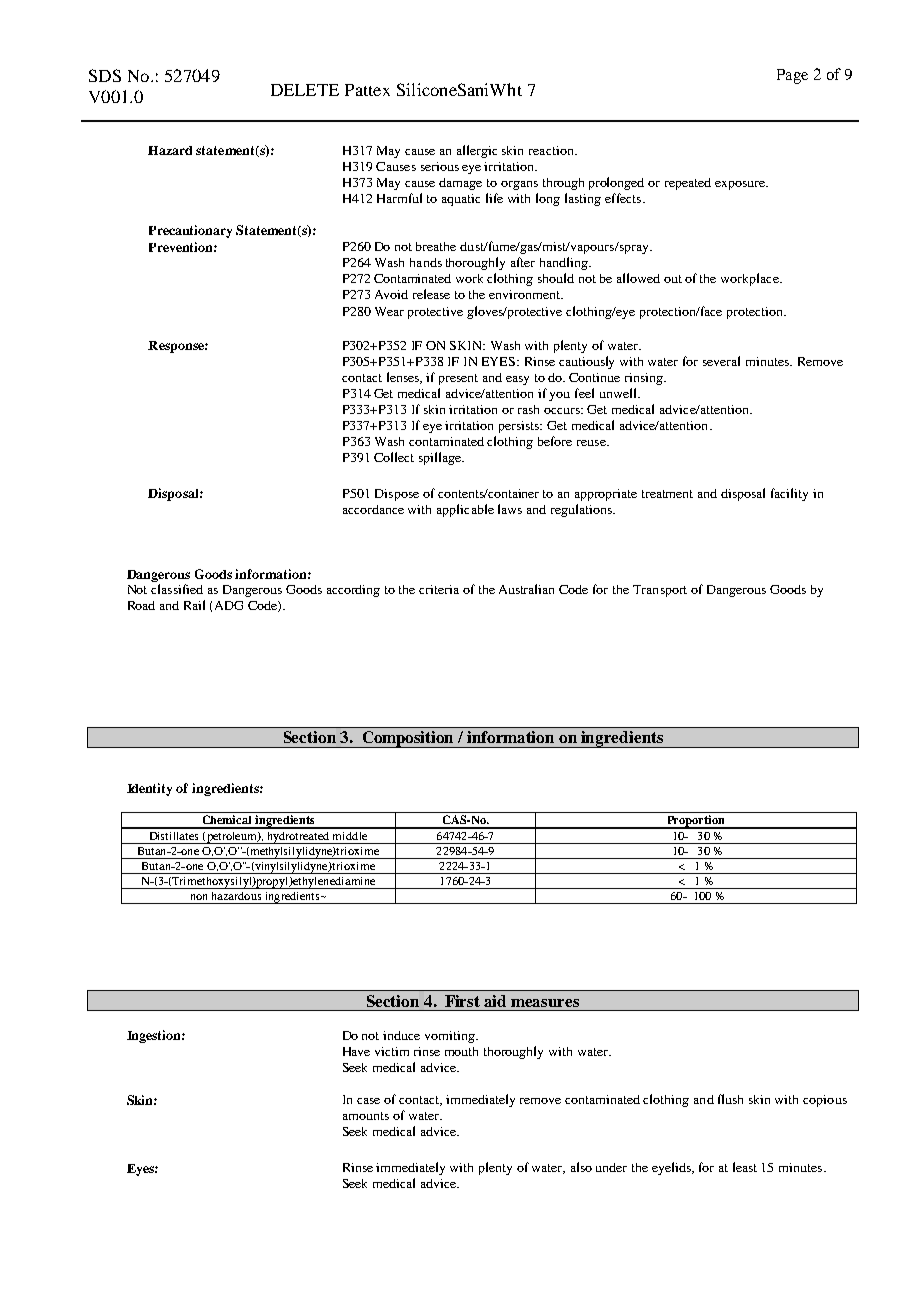 This screenshot has width=924, height=1308. What do you see at coordinates (190, 231) in the screenshot?
I see `Precautionary` at bounding box center [190, 231].
